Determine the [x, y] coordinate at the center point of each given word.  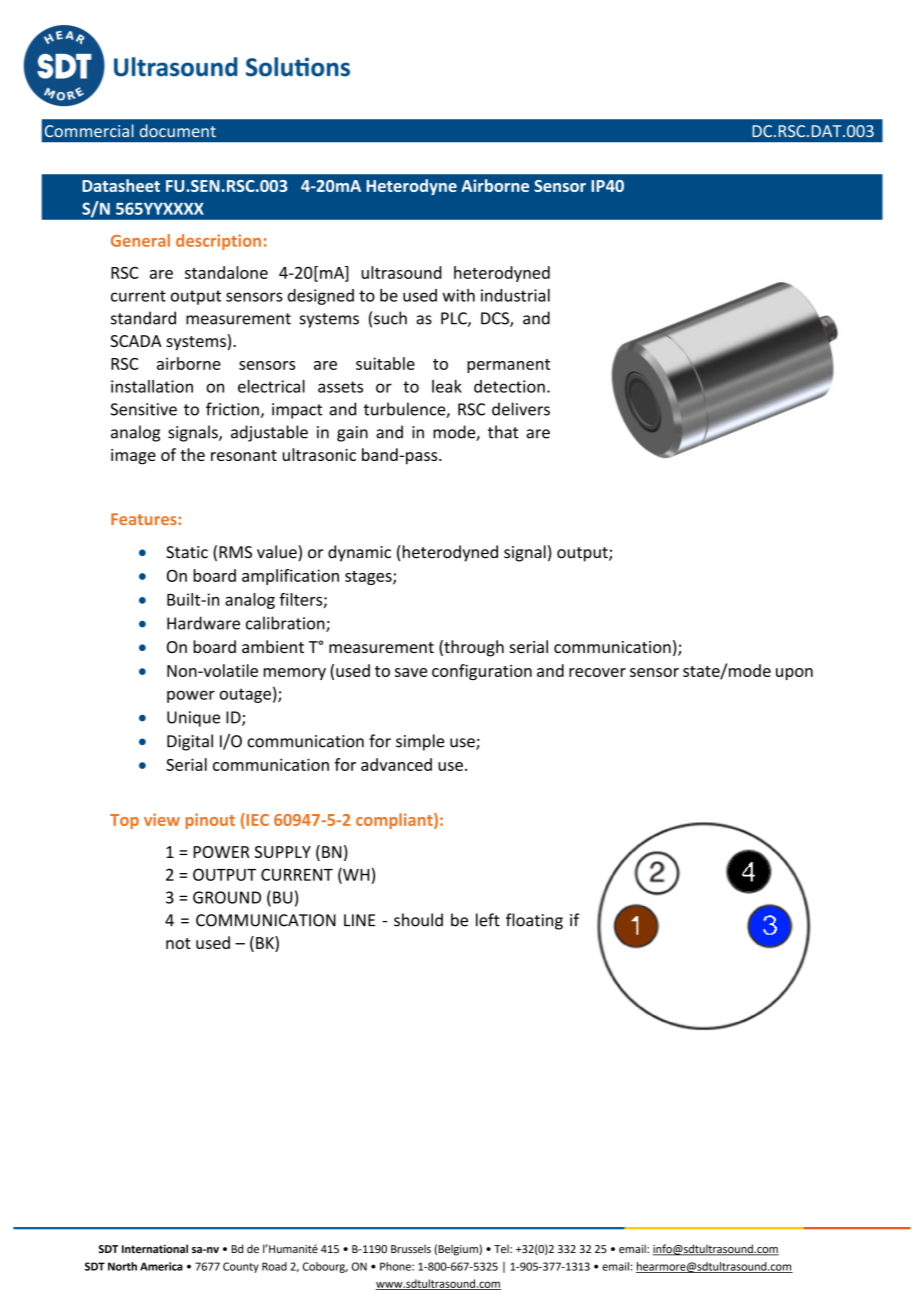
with [458, 295]
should [418, 920]
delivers [521, 409]
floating [534, 921]
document [178, 130]
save [411, 672]
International [155, 1248]
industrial [515, 295]
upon [794, 674]
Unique [193, 719]
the [192, 454]
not [178, 943]
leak [447, 386]
